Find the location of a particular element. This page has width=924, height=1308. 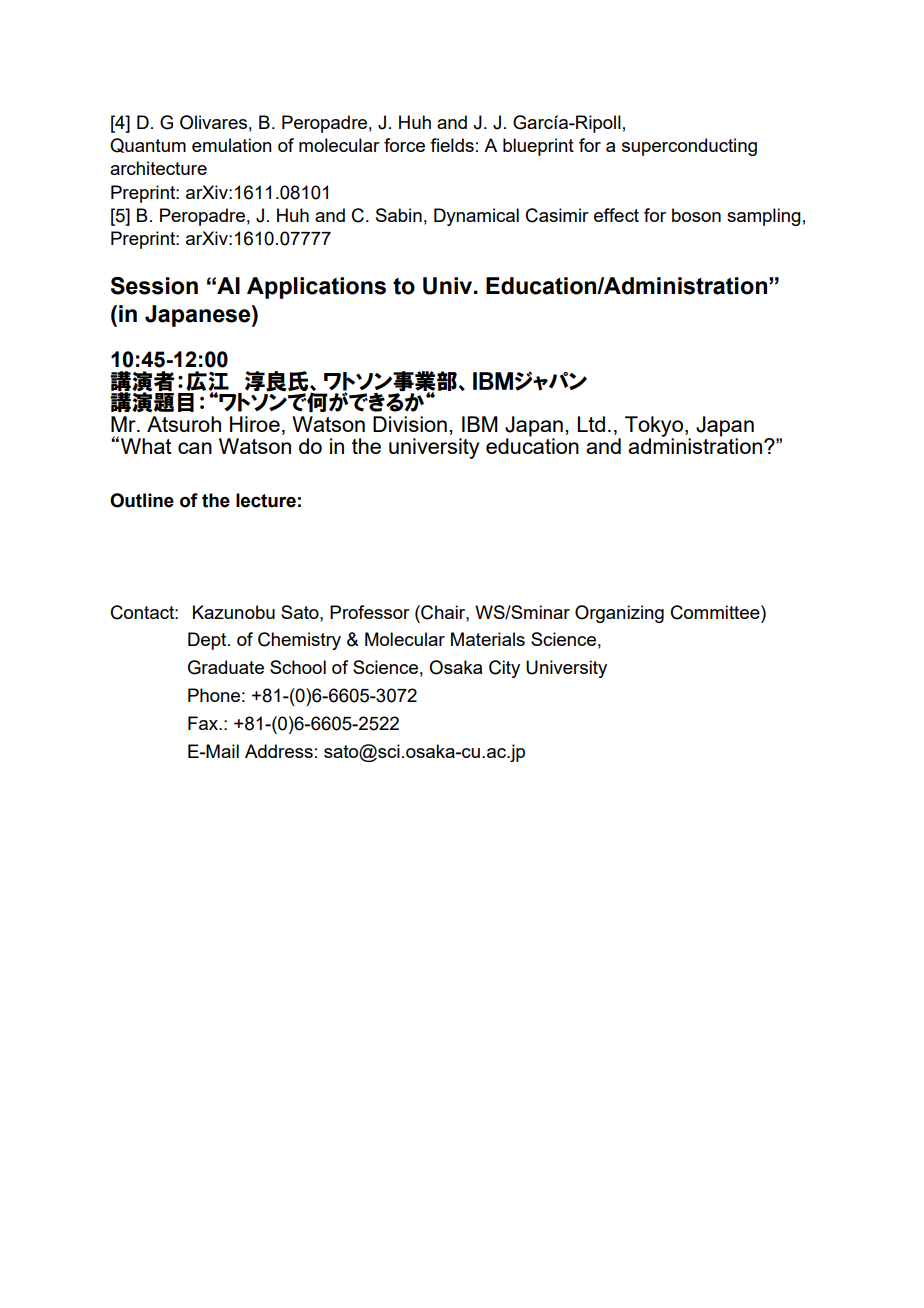

superconducting is located at coordinates (689, 147).
